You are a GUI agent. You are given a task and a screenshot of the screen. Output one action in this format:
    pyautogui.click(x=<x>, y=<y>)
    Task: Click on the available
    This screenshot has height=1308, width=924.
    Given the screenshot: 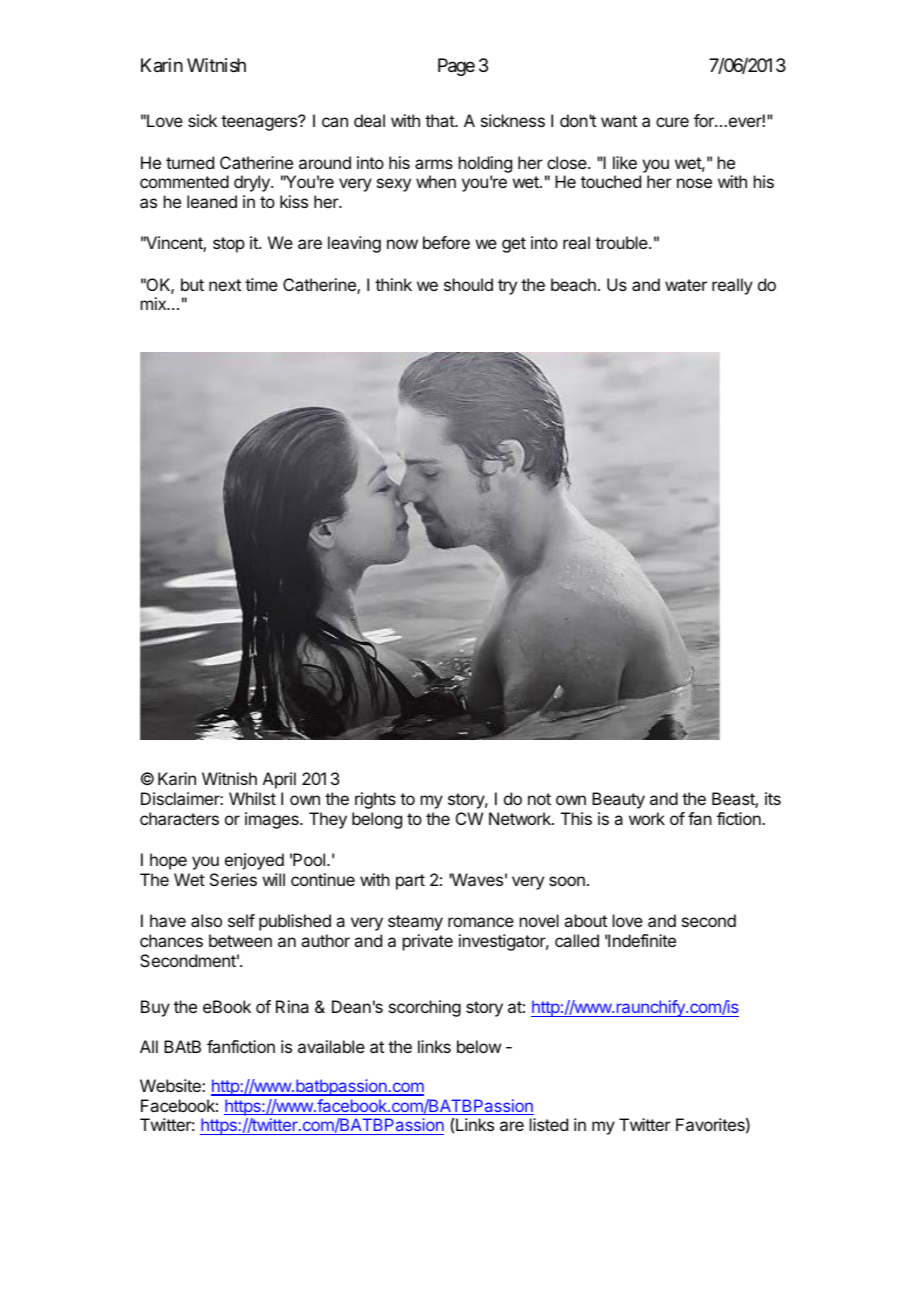 What is the action you would take?
    pyautogui.click(x=331, y=1046)
